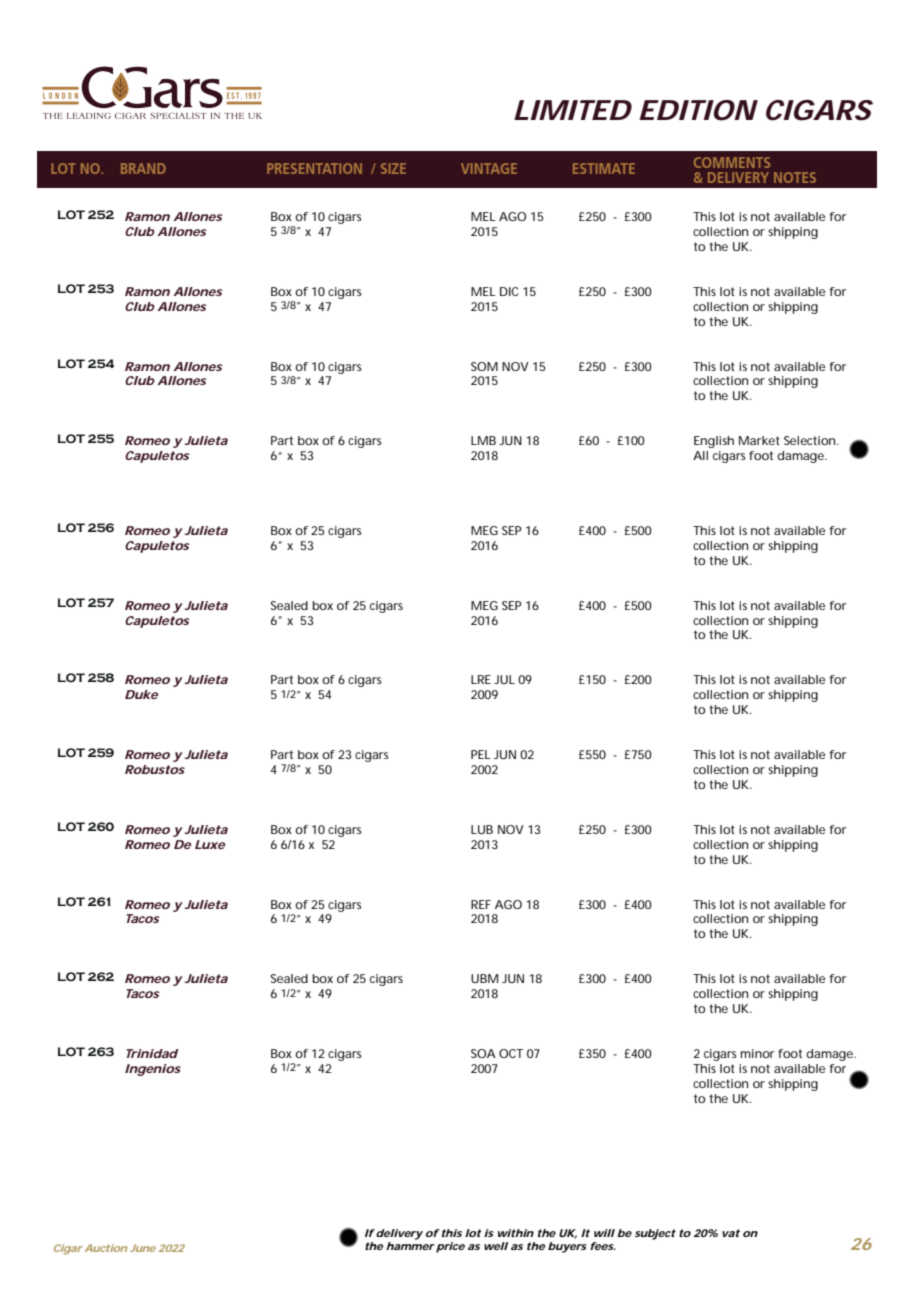 The width and height of the image is (924, 1308). I want to click on Luxe, so click(210, 844).
